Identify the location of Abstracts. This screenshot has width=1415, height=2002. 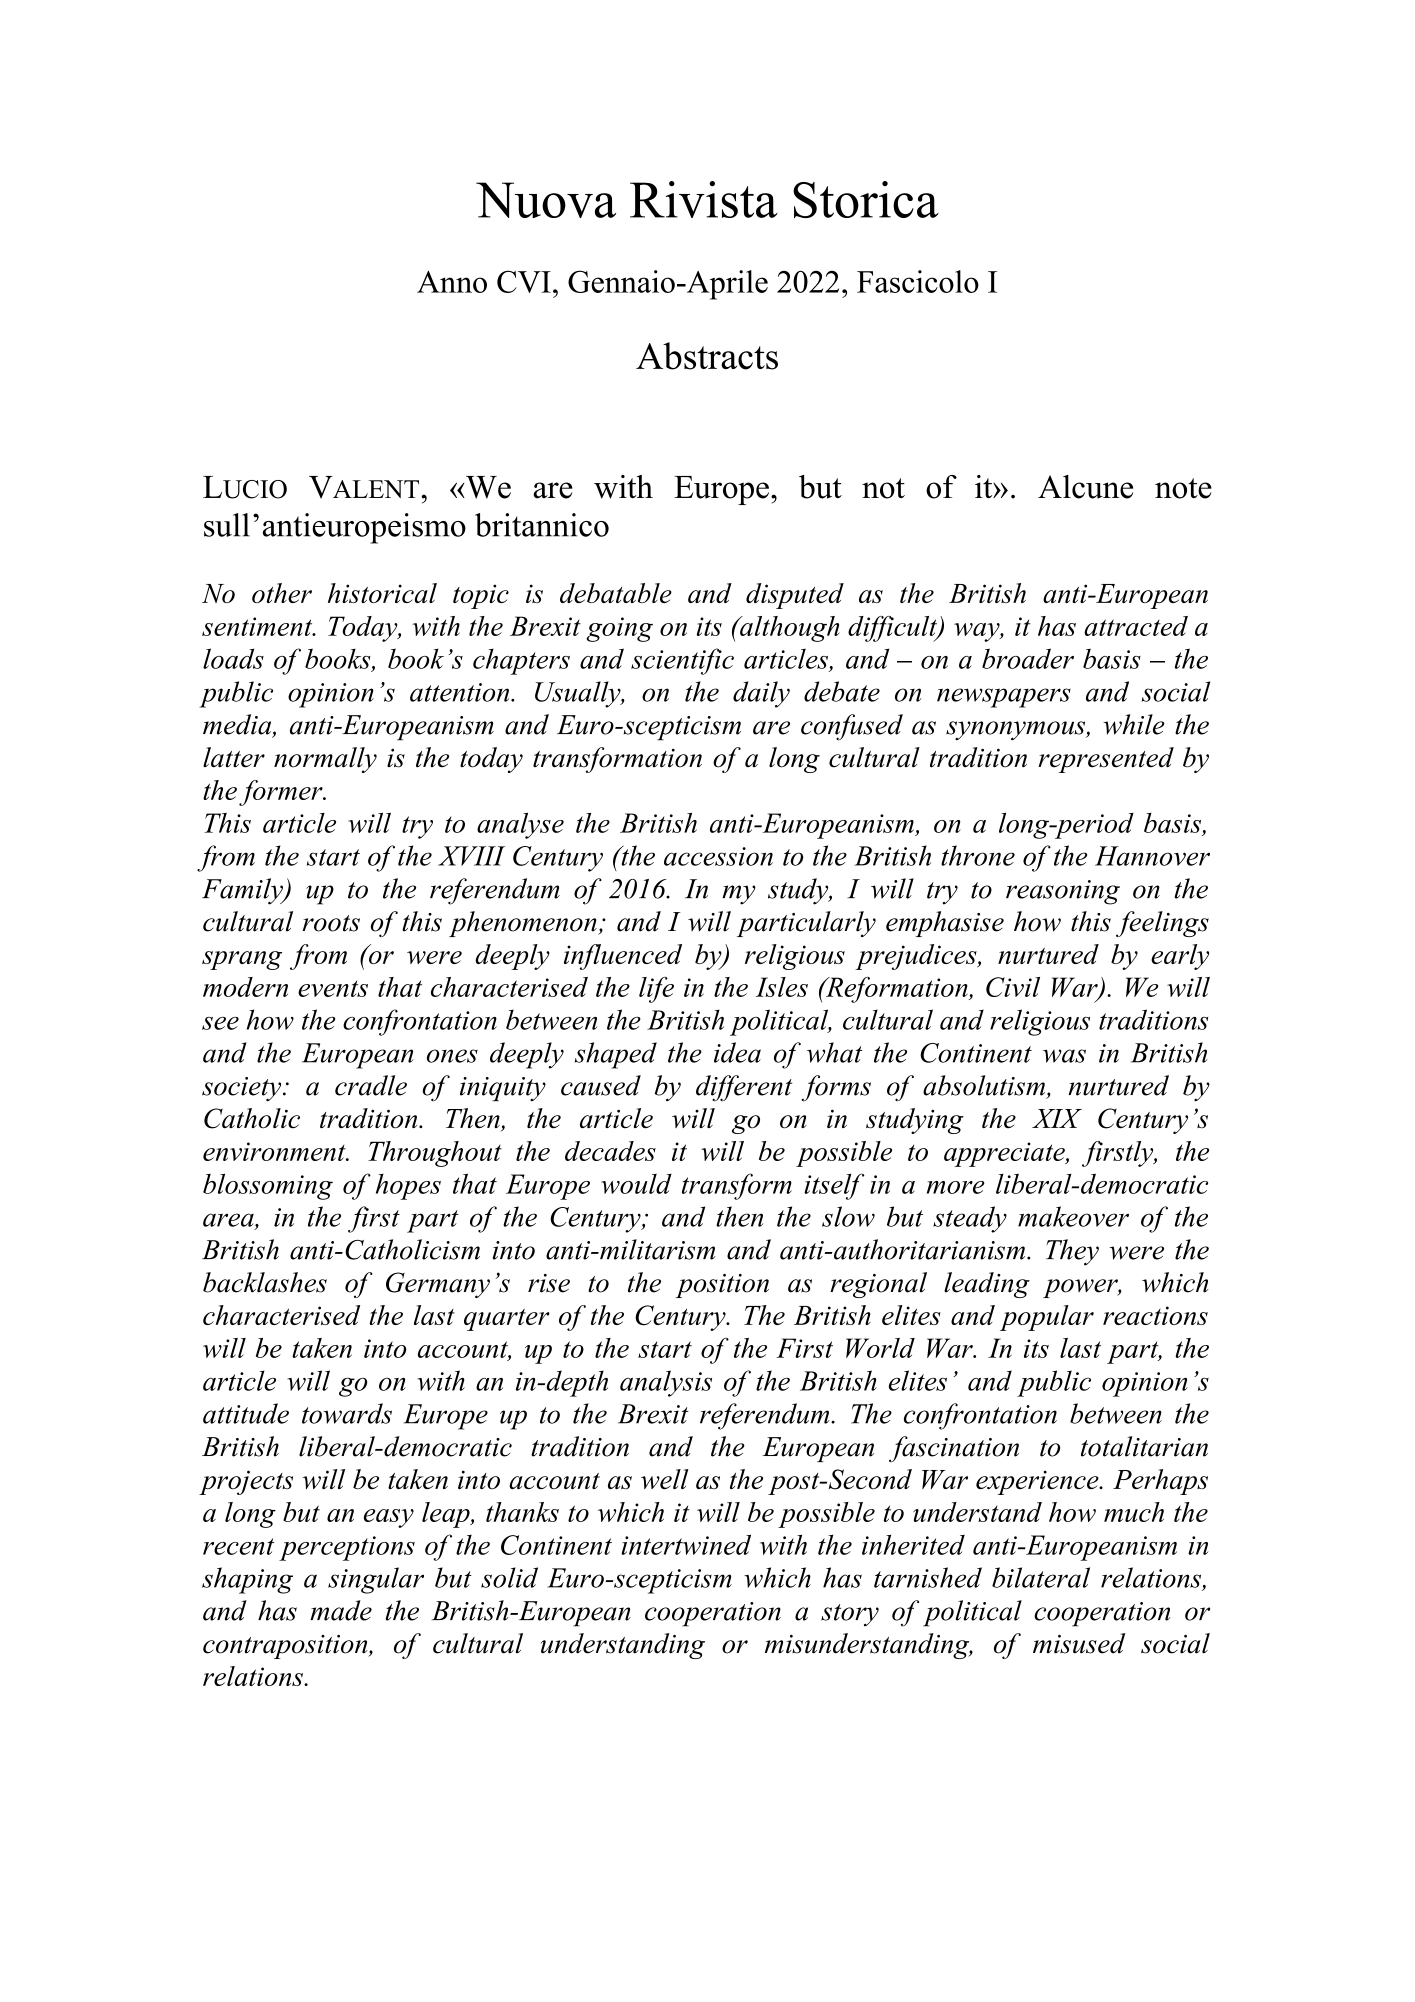
(707, 356).
